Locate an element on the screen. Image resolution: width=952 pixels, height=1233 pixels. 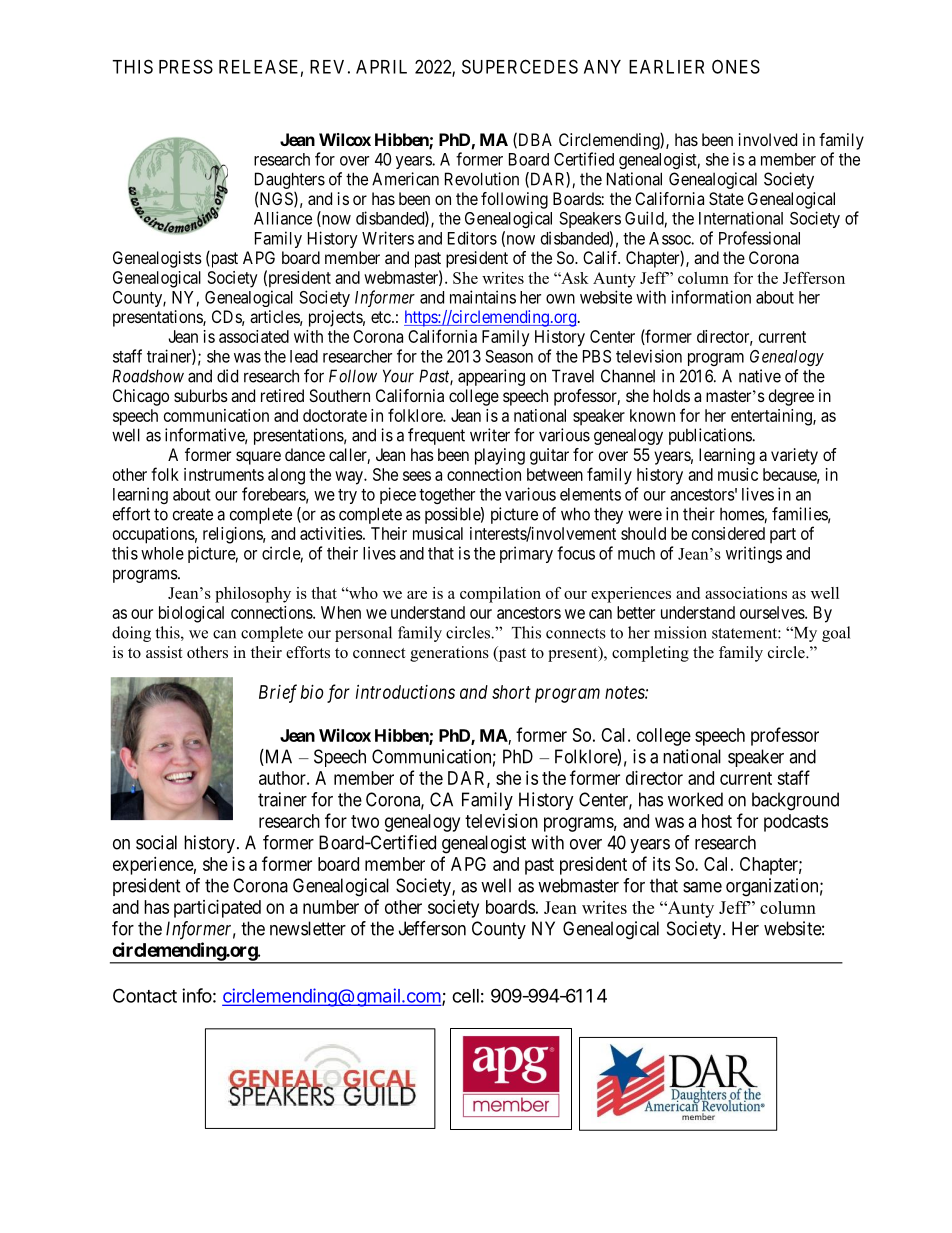
native is located at coordinates (760, 376).
